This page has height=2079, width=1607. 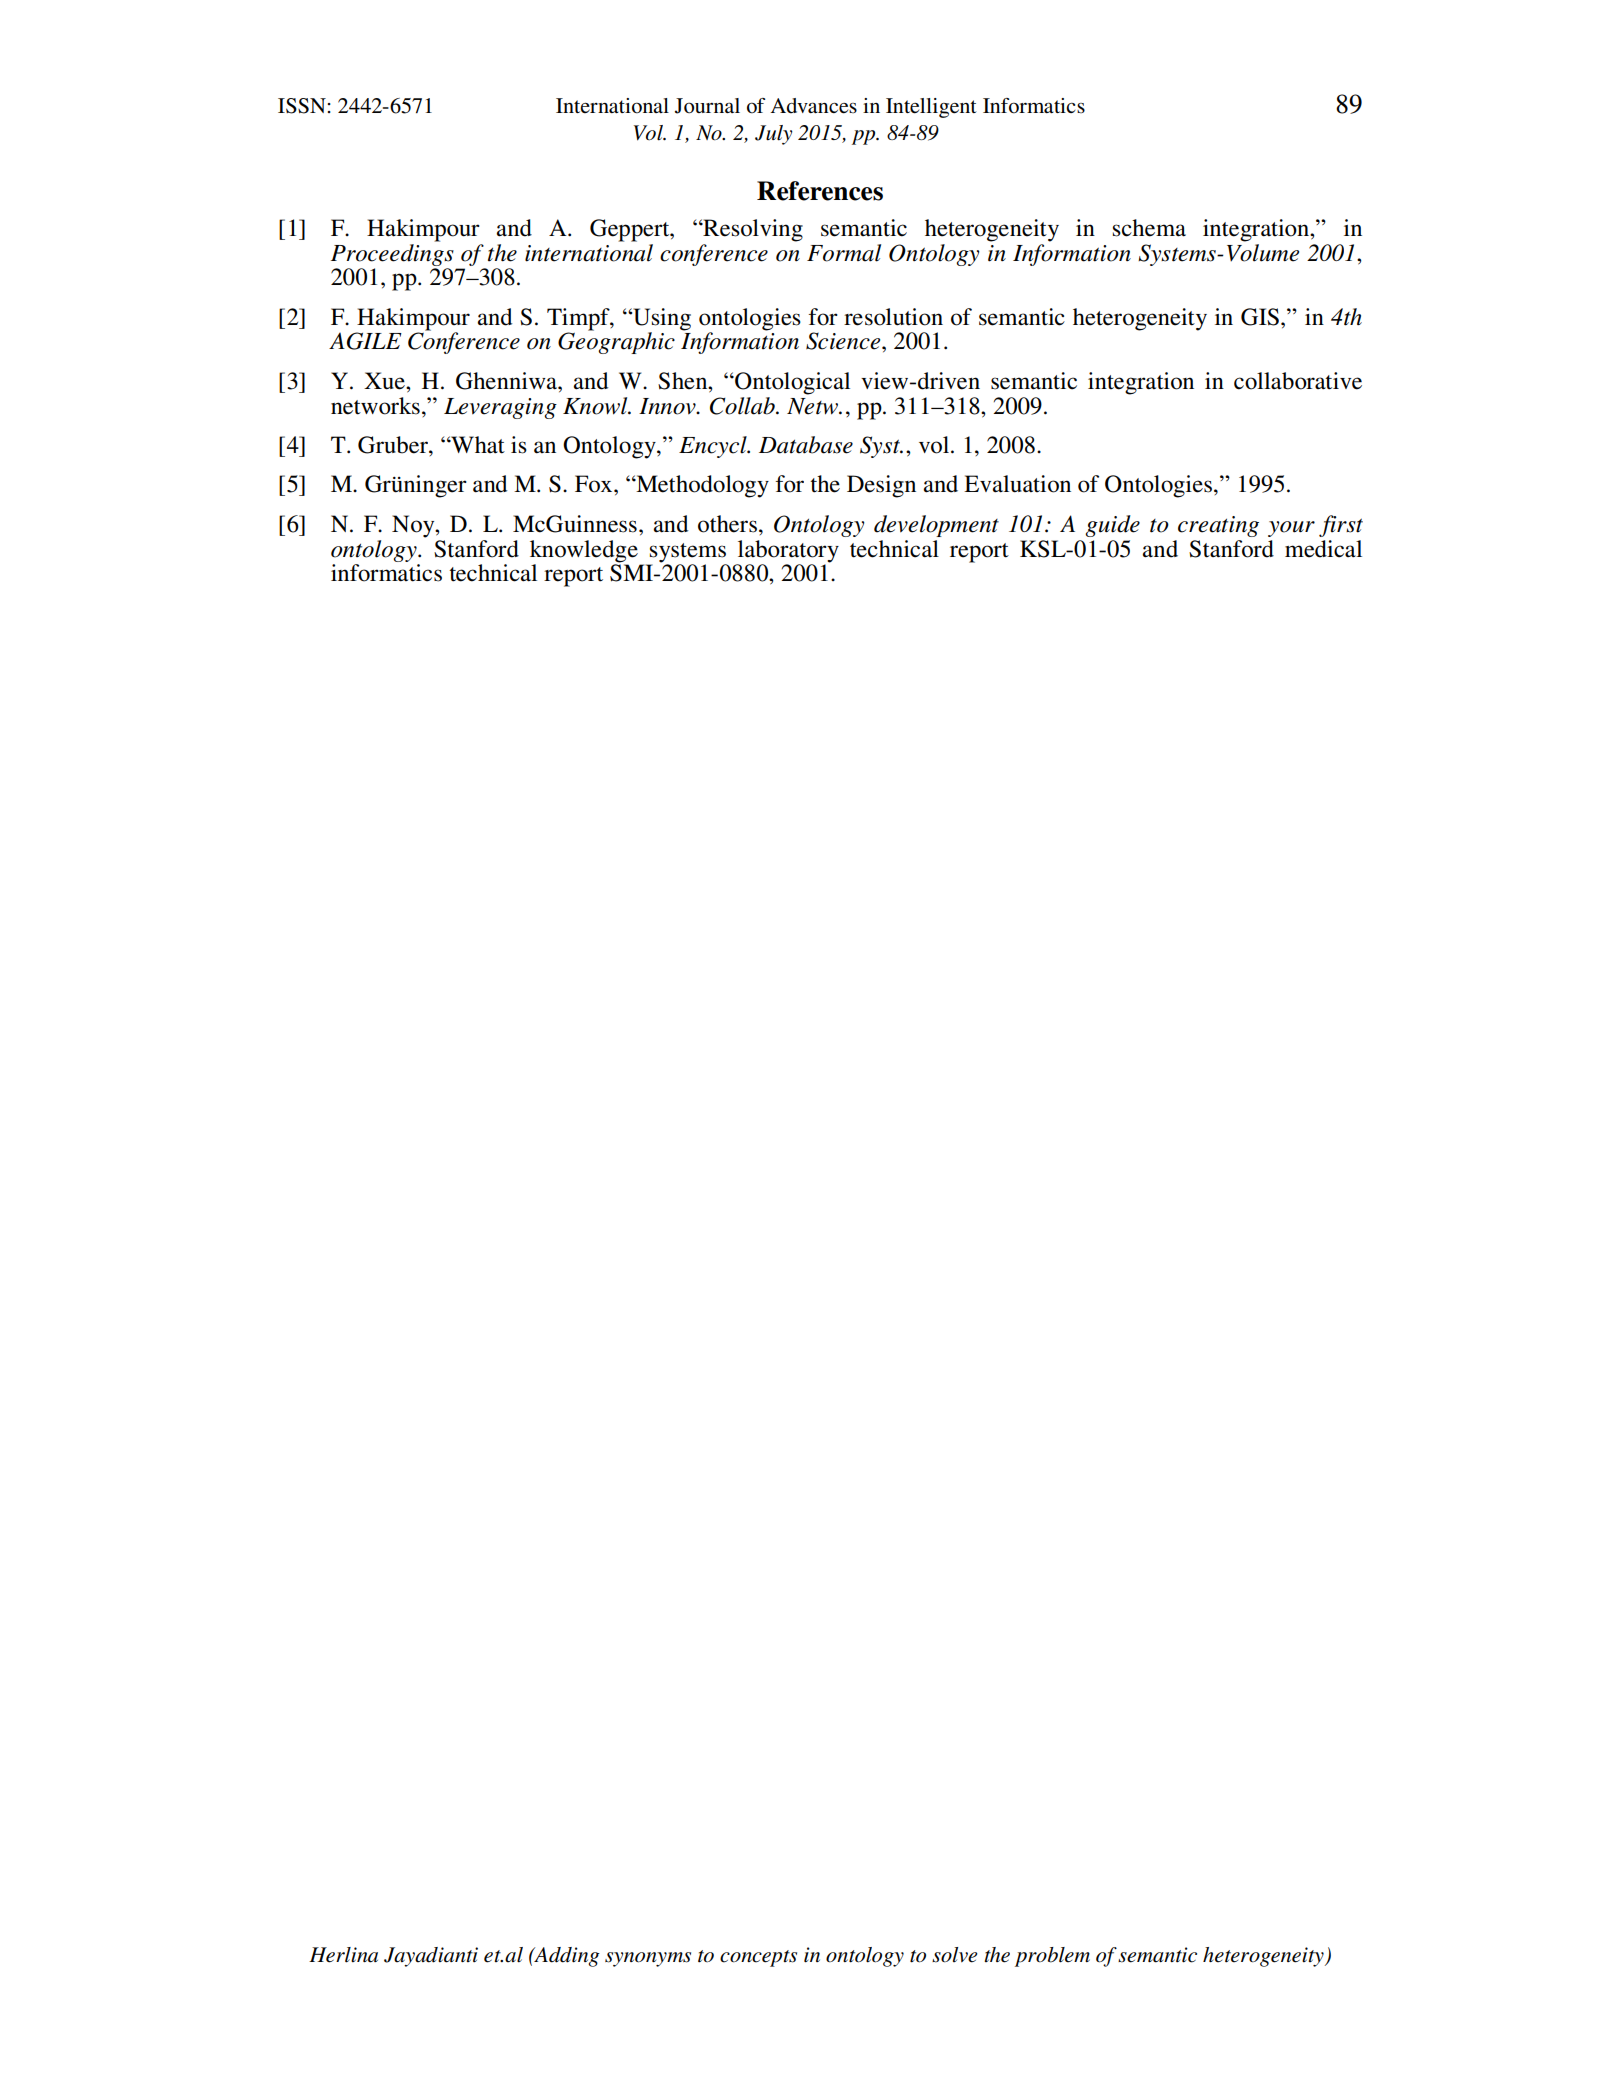 What do you see at coordinates (955, 1955) in the page?
I see `solve` at bounding box center [955, 1955].
